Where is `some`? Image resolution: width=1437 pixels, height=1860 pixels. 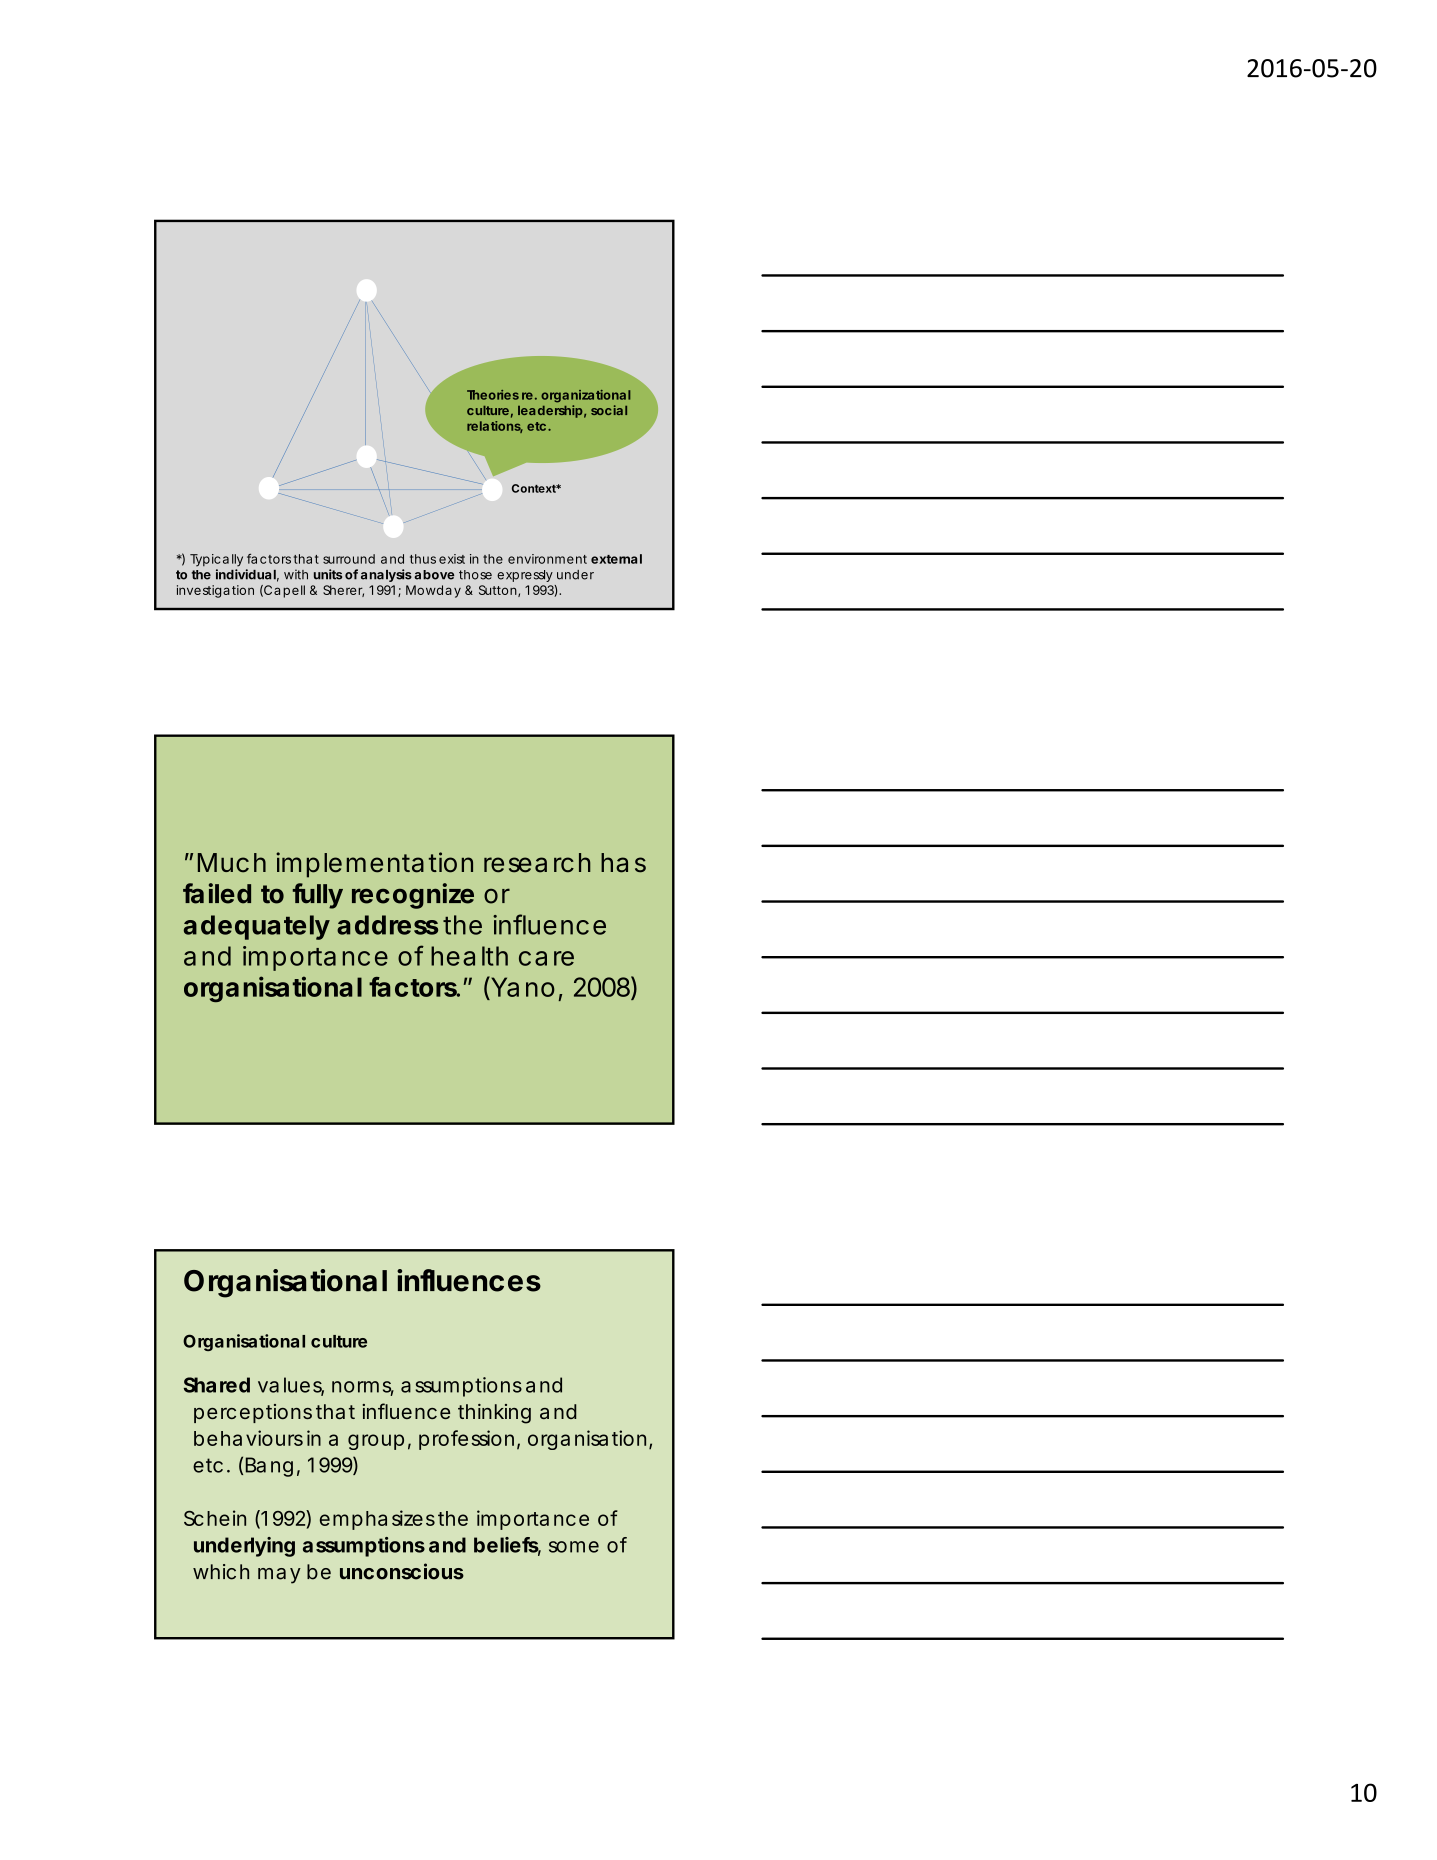 some is located at coordinates (574, 1547).
